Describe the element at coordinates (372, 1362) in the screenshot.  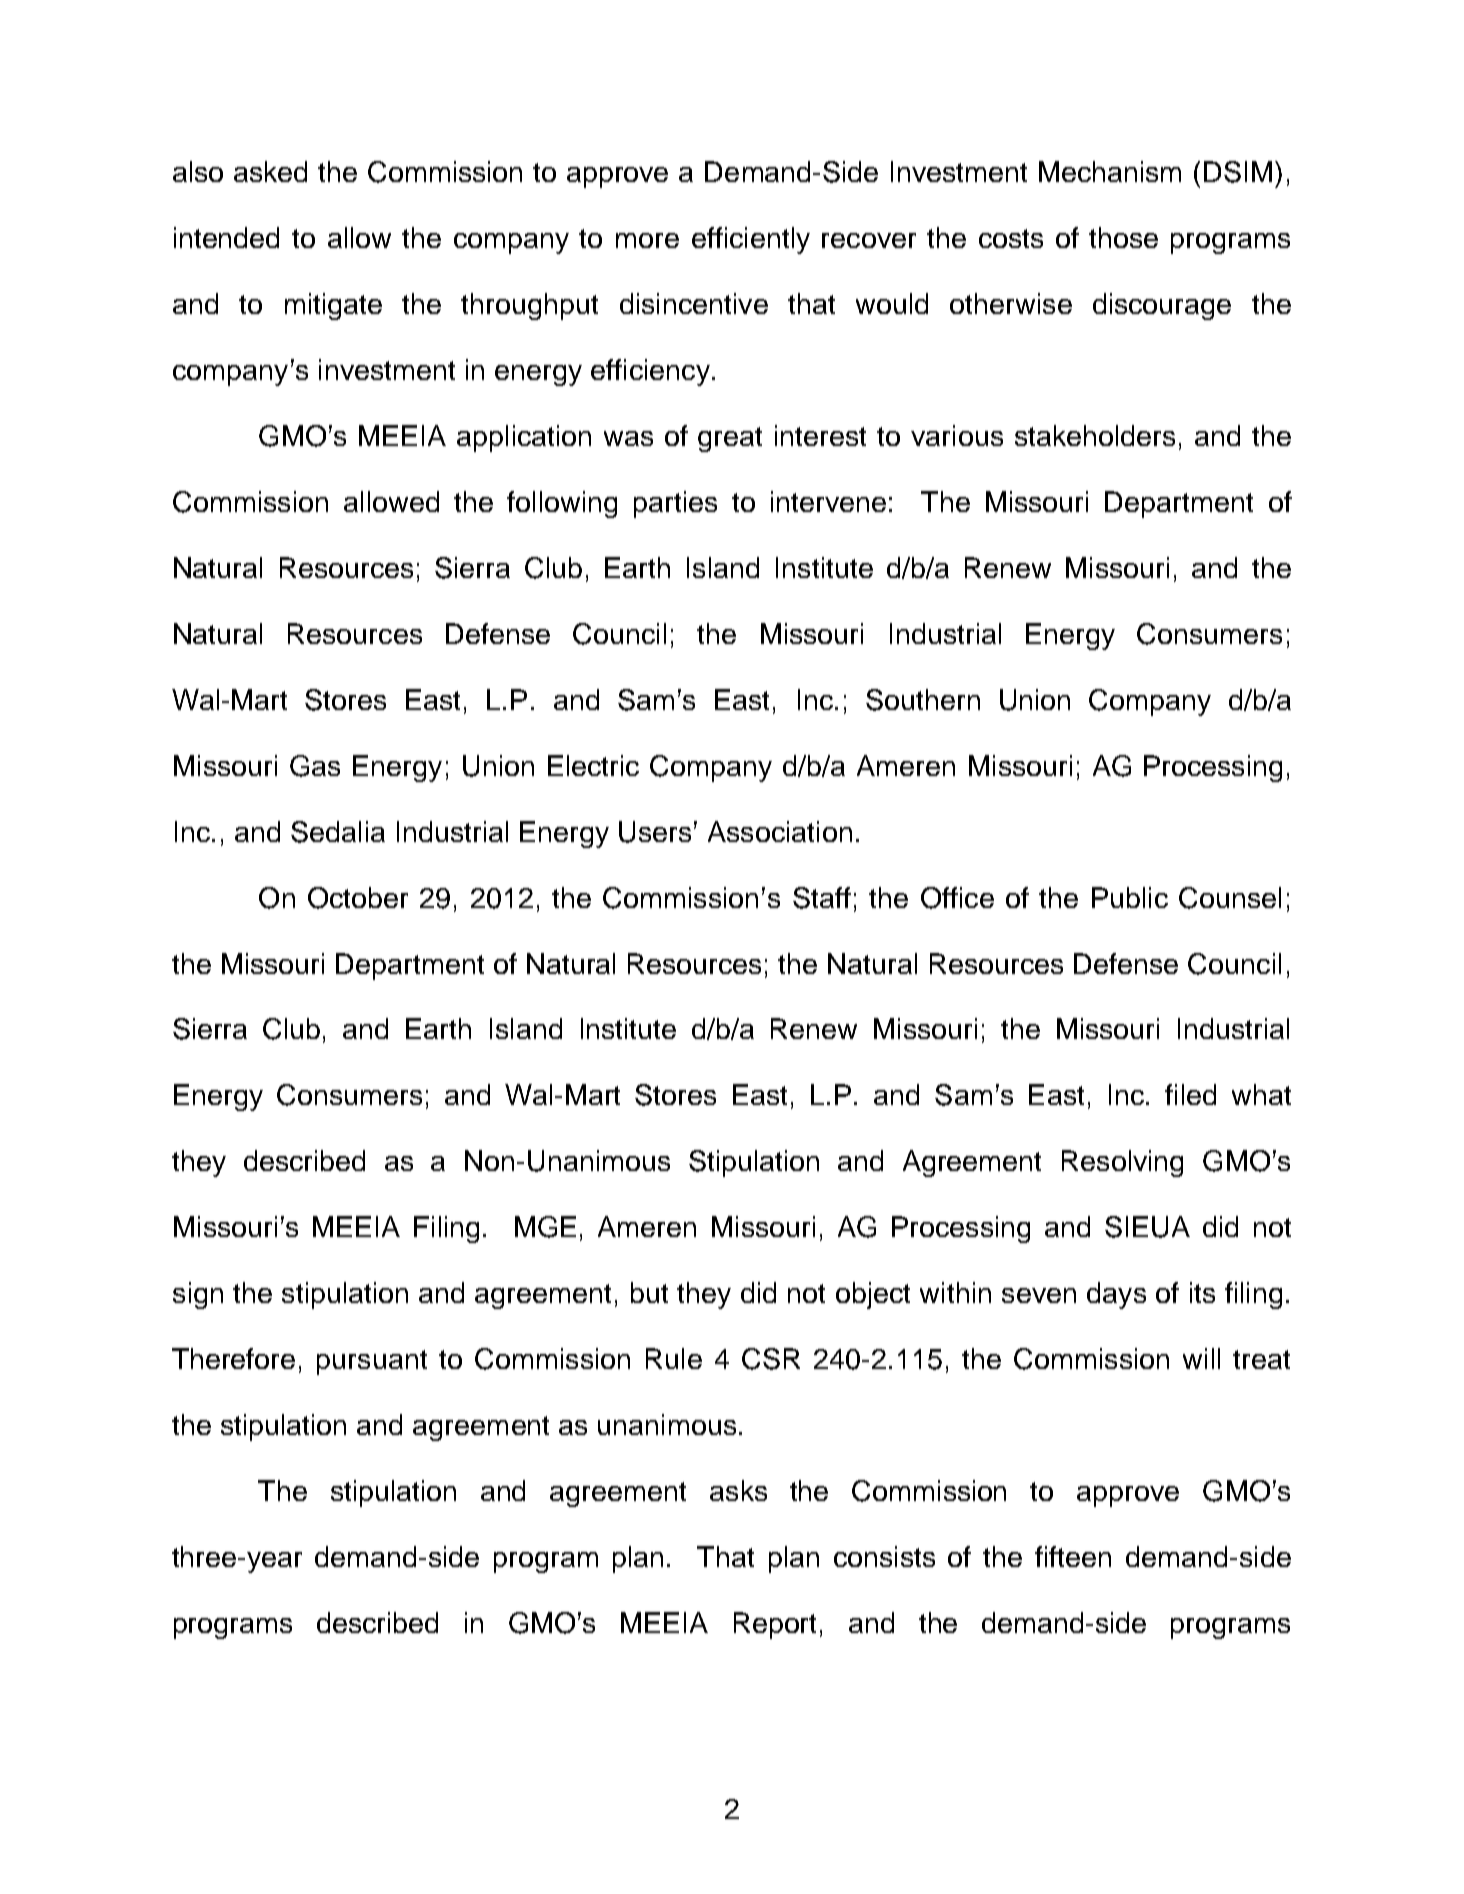
I see `pursuant` at that location.
